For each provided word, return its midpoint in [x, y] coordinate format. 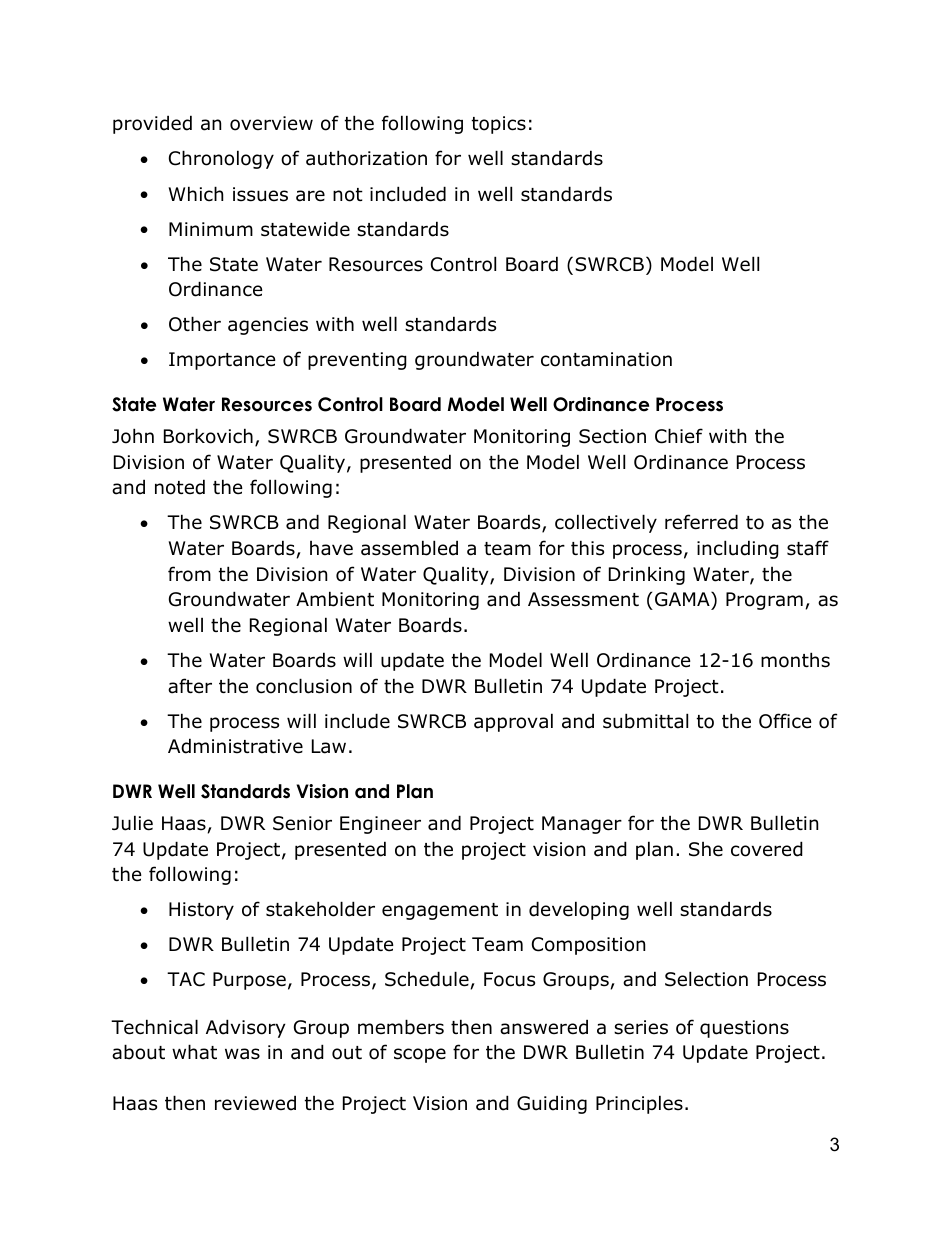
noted [180, 487]
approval [513, 722]
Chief [679, 436]
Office [785, 721]
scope [420, 1055]
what [194, 1052]
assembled [409, 548]
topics [499, 125]
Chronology [221, 159]
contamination [606, 359]
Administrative [235, 746]
